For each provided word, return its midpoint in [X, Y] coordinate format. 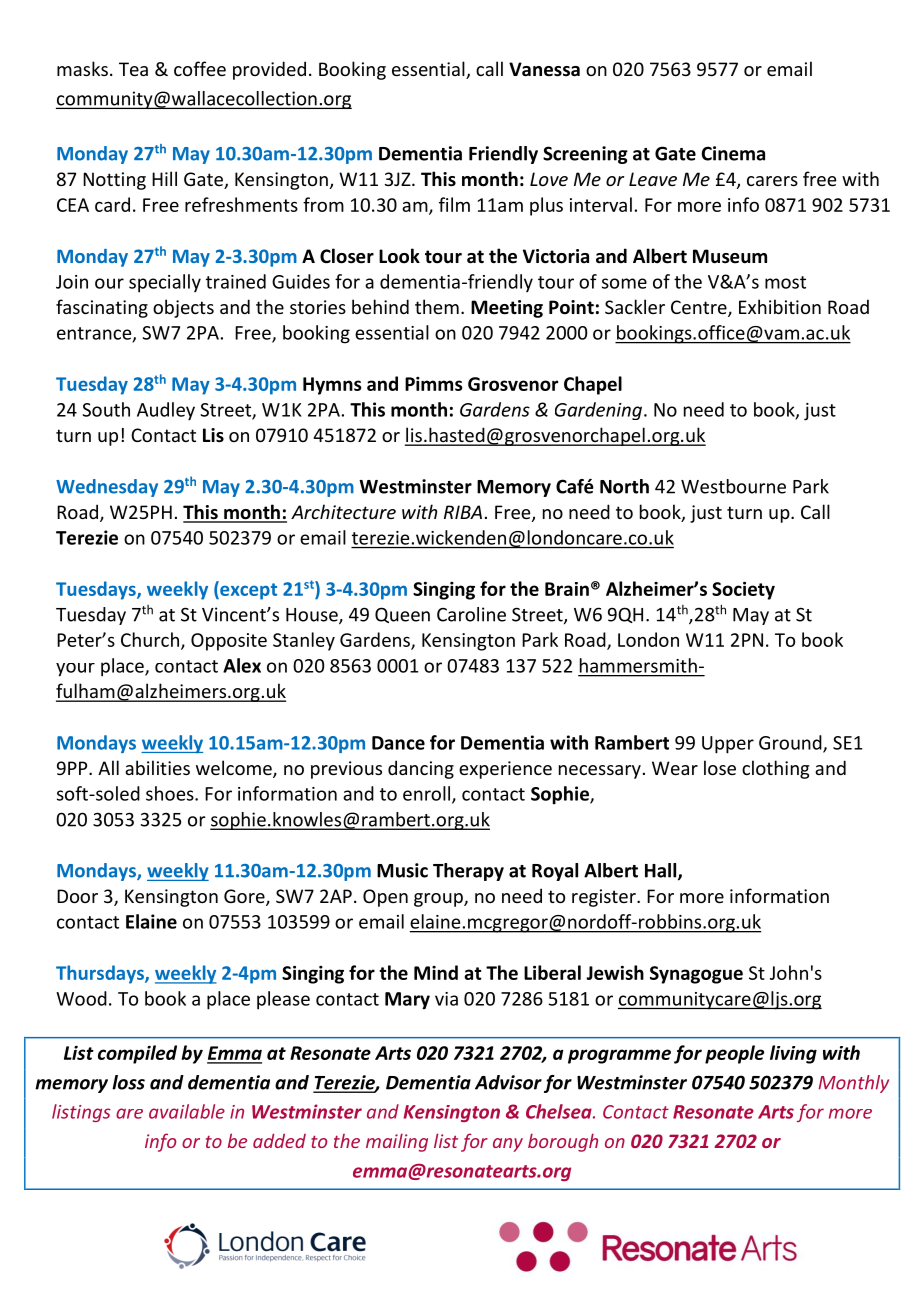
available [187, 1111]
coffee [200, 68]
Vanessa [544, 69]
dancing [421, 769]
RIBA [463, 512]
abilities [157, 767]
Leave [653, 179]
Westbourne [733, 486]
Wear [675, 768]
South [106, 409]
